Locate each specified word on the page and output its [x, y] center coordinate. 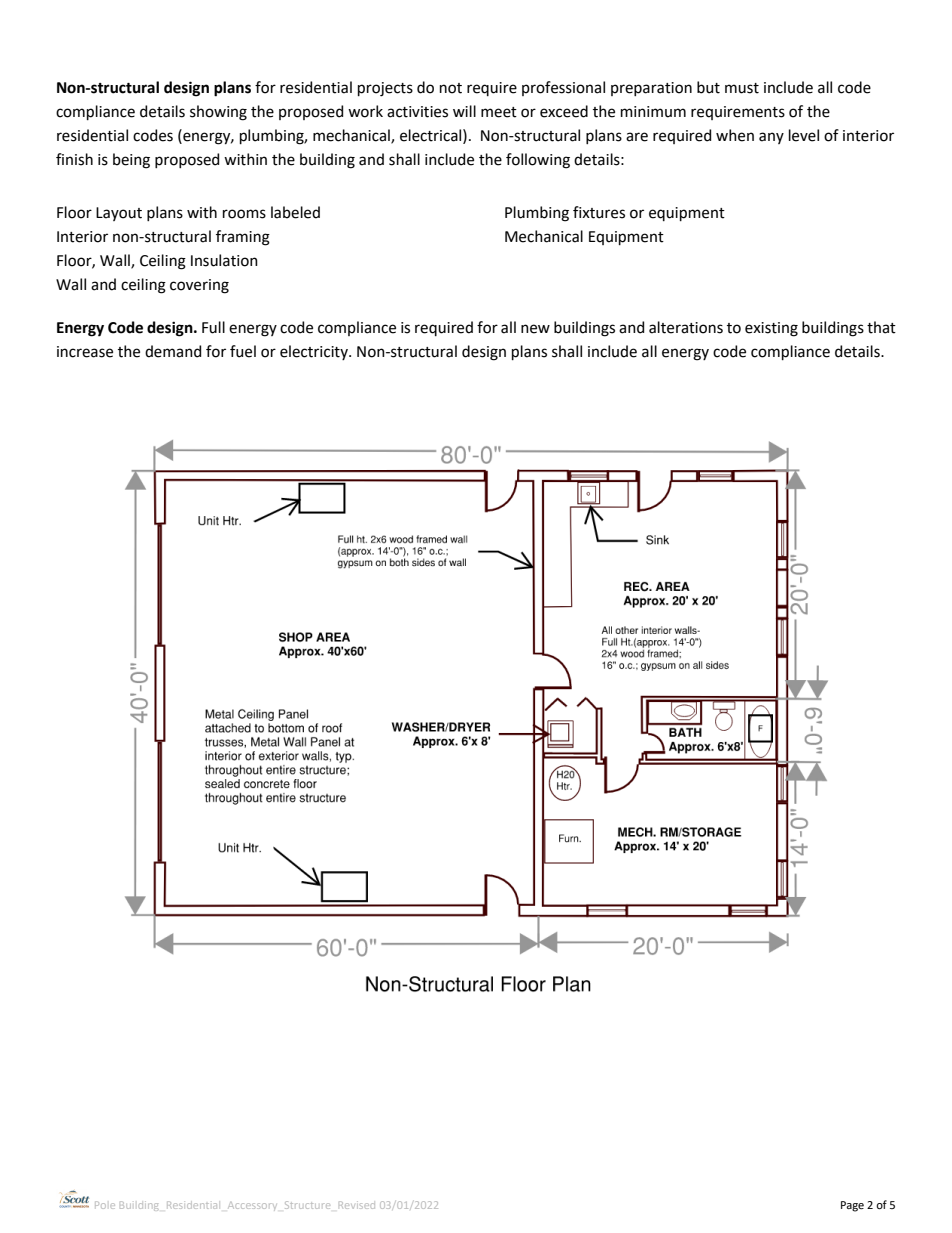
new [535, 329]
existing [771, 329]
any [771, 138]
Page [852, 1206]
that [881, 327]
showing [218, 113]
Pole [105, 1205]
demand [173, 351]
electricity [315, 352]
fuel [243, 351]
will [464, 111]
